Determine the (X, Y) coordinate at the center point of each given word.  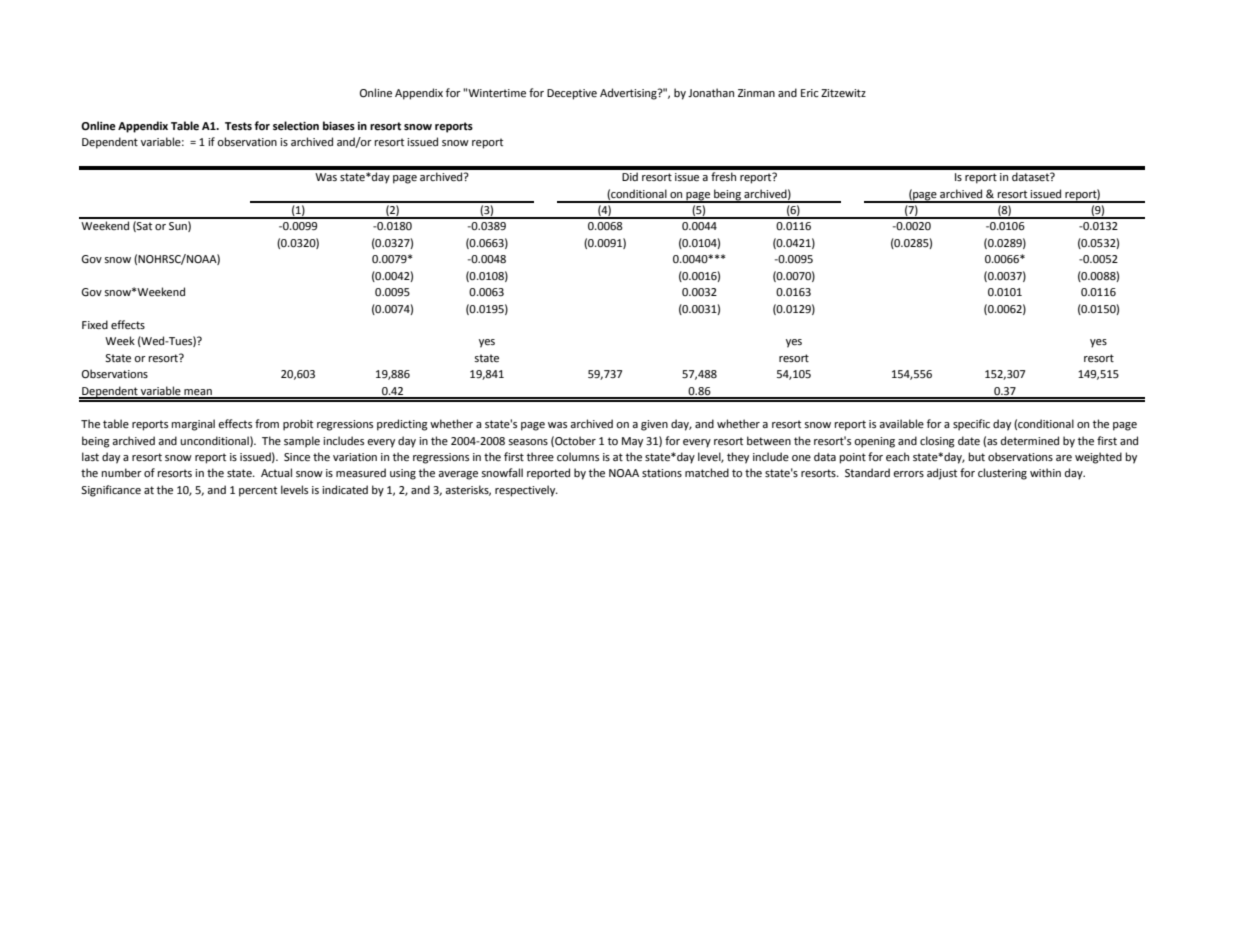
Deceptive (572, 94)
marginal (193, 425)
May (632, 442)
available (901, 423)
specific (971, 425)
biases (339, 126)
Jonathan (711, 92)
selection (296, 126)
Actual (276, 472)
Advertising (629, 94)
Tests (238, 126)
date (969, 441)
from (267, 424)
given (654, 425)
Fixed (95, 325)
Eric (809, 93)
